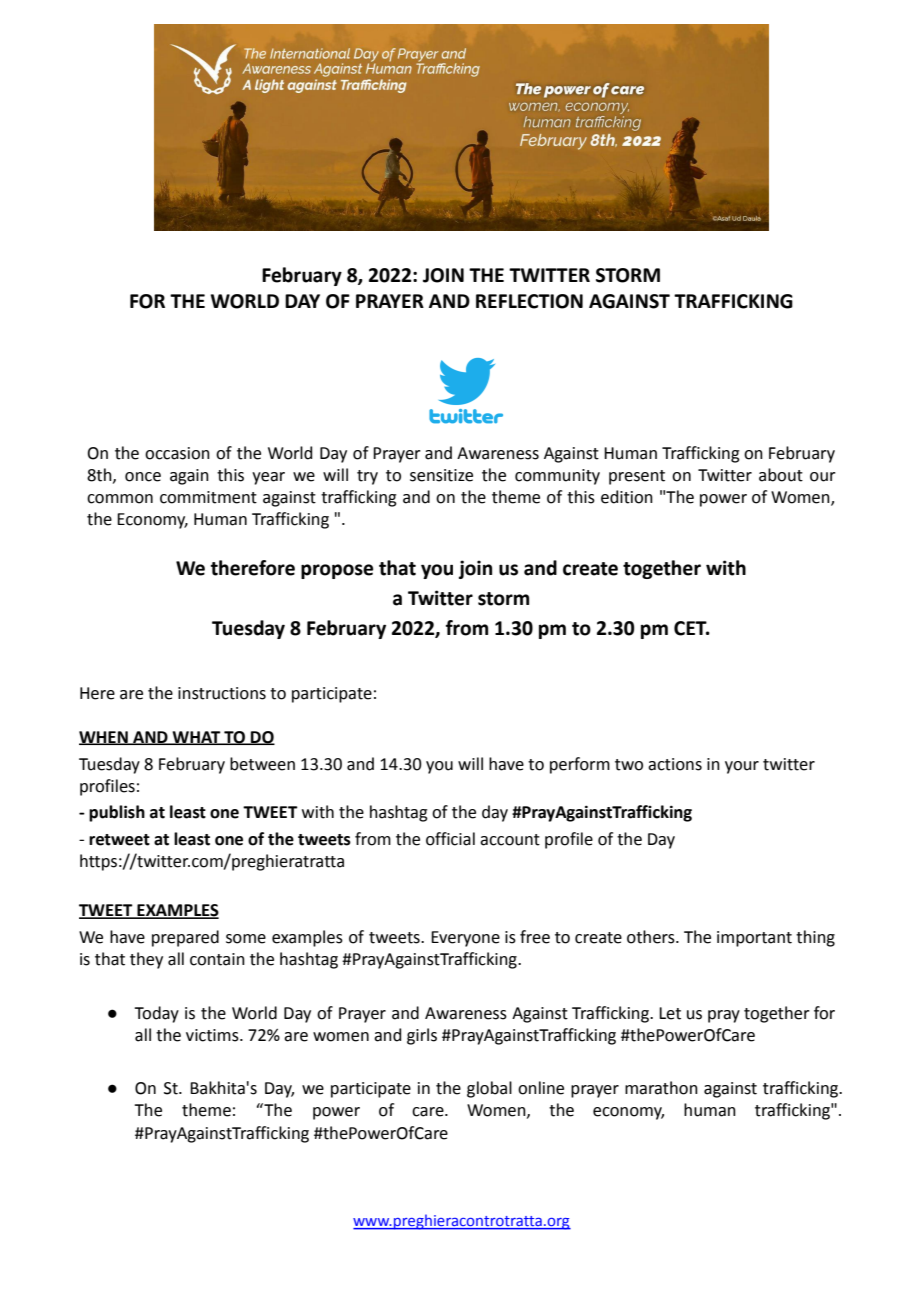 The height and width of the document is (1307, 924). I want to click on publish, so click(117, 813).
